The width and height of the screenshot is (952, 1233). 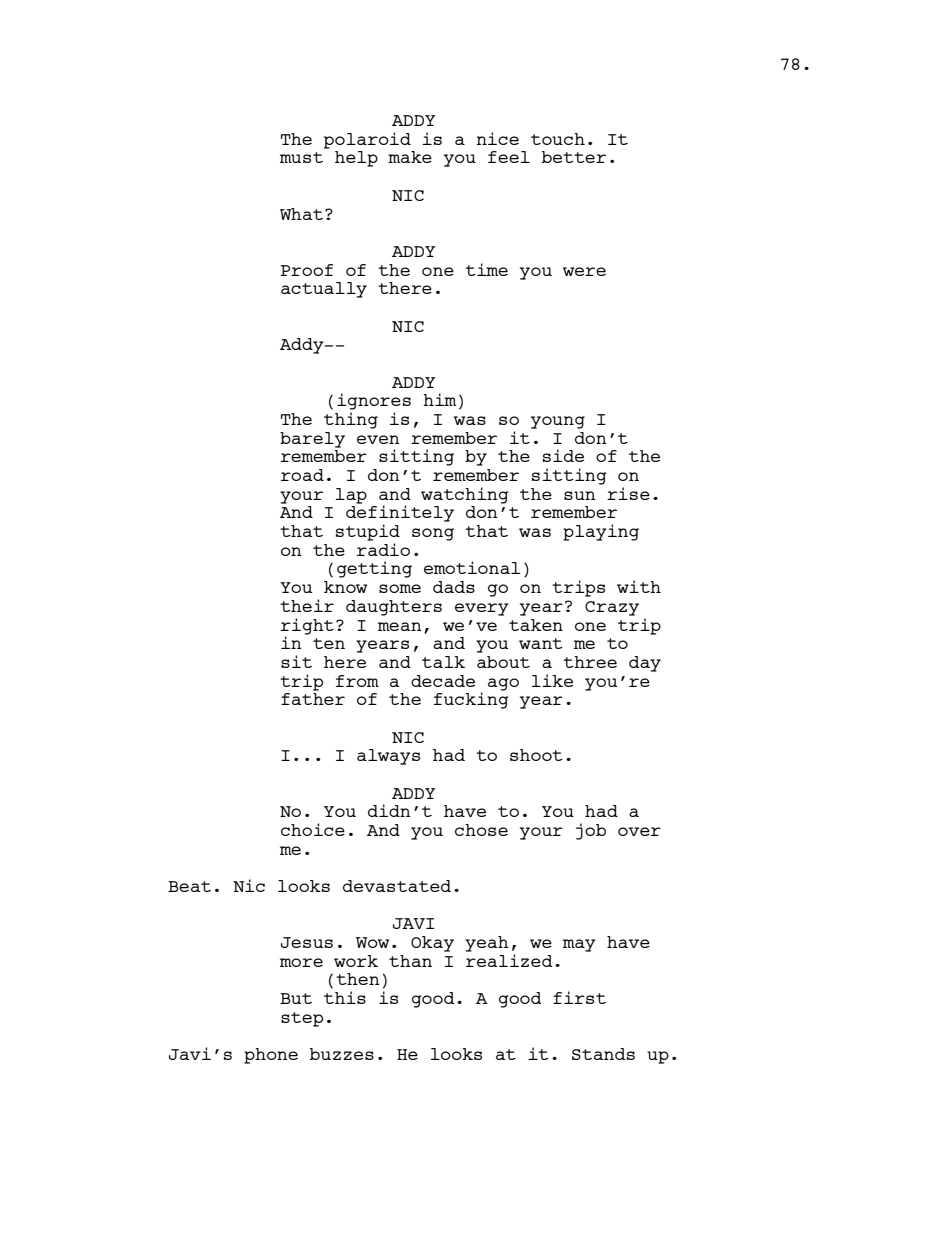 What do you see at coordinates (410, 157) in the screenshot?
I see `make` at bounding box center [410, 157].
